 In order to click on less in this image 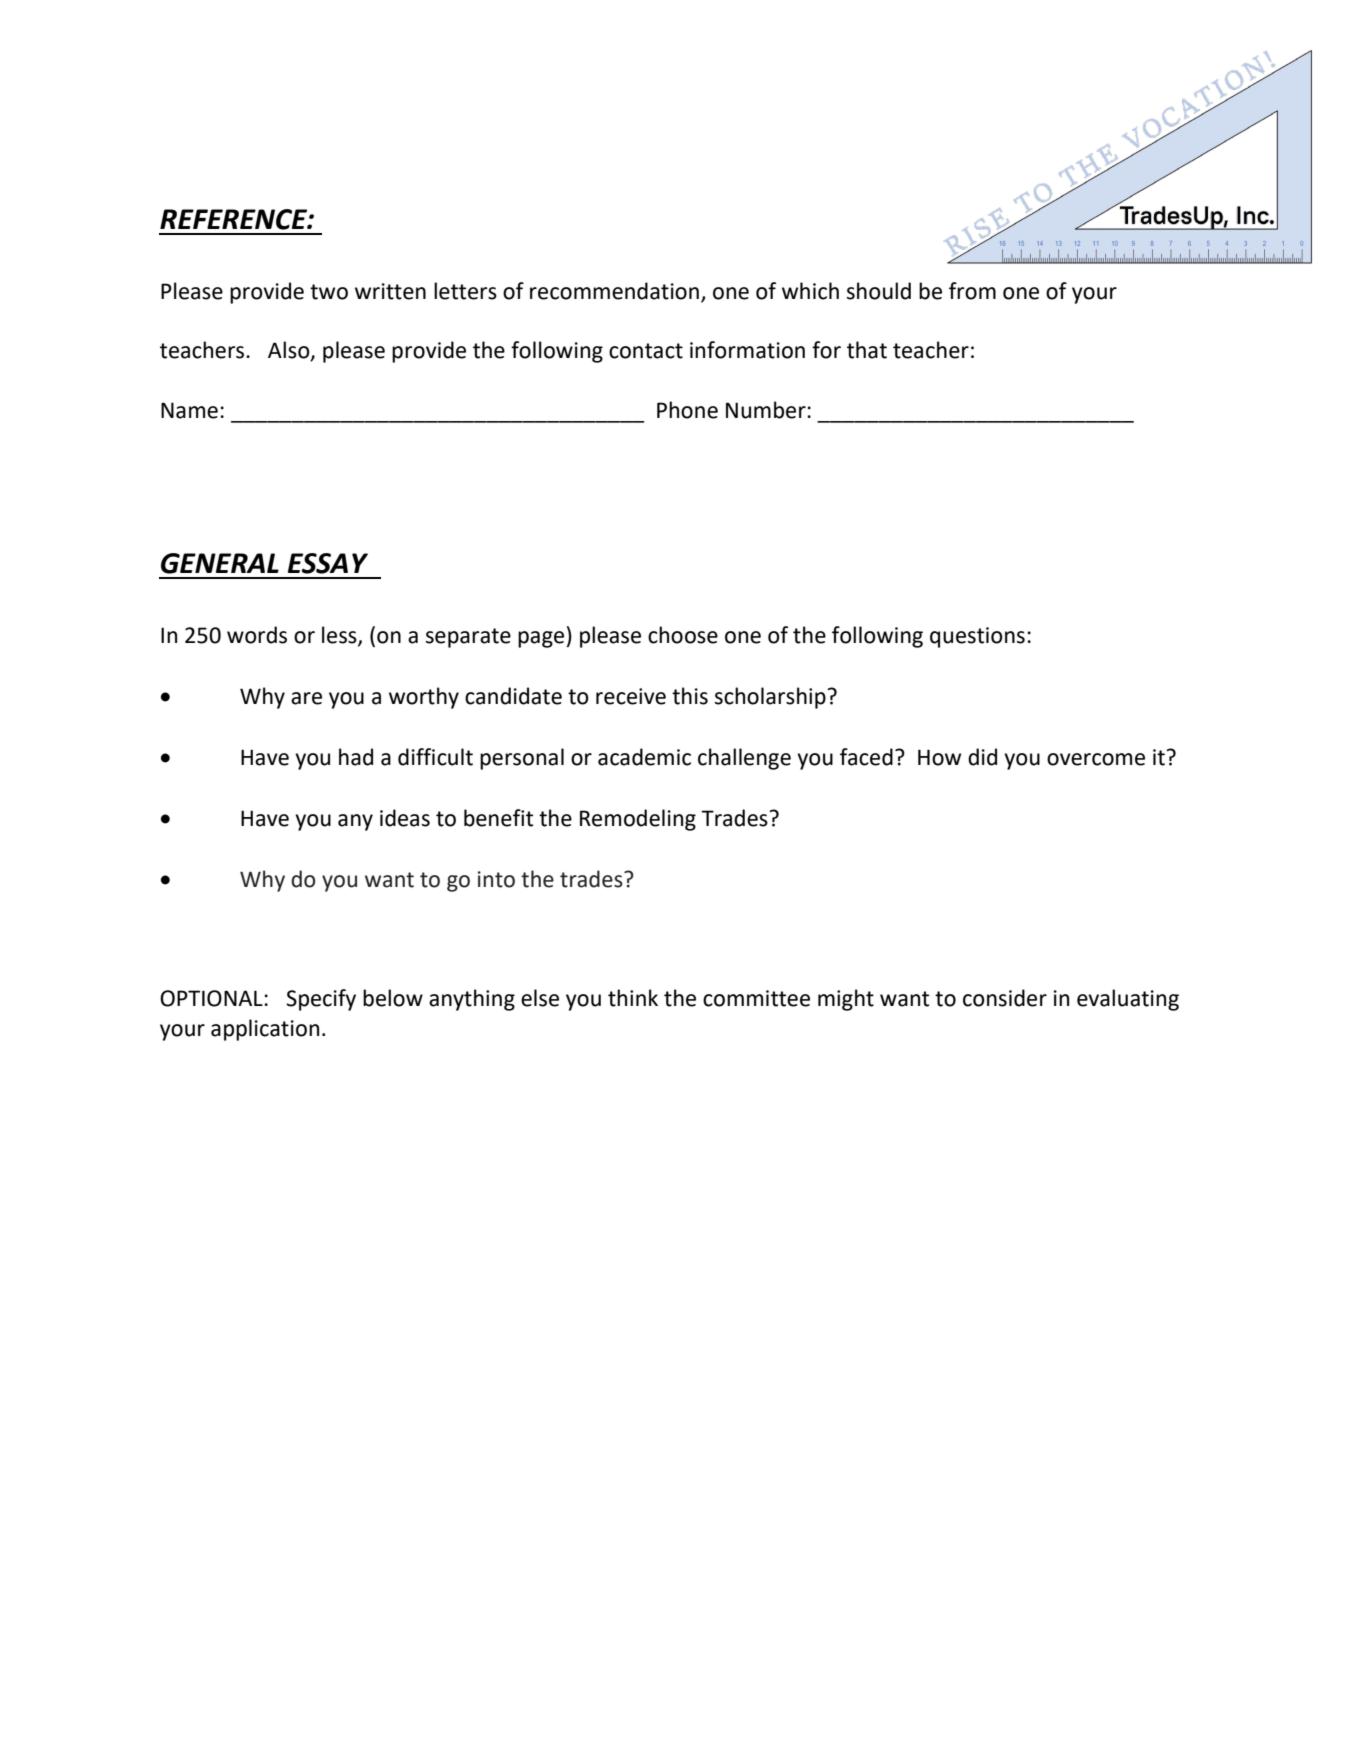, I will do `click(340, 636)`.
